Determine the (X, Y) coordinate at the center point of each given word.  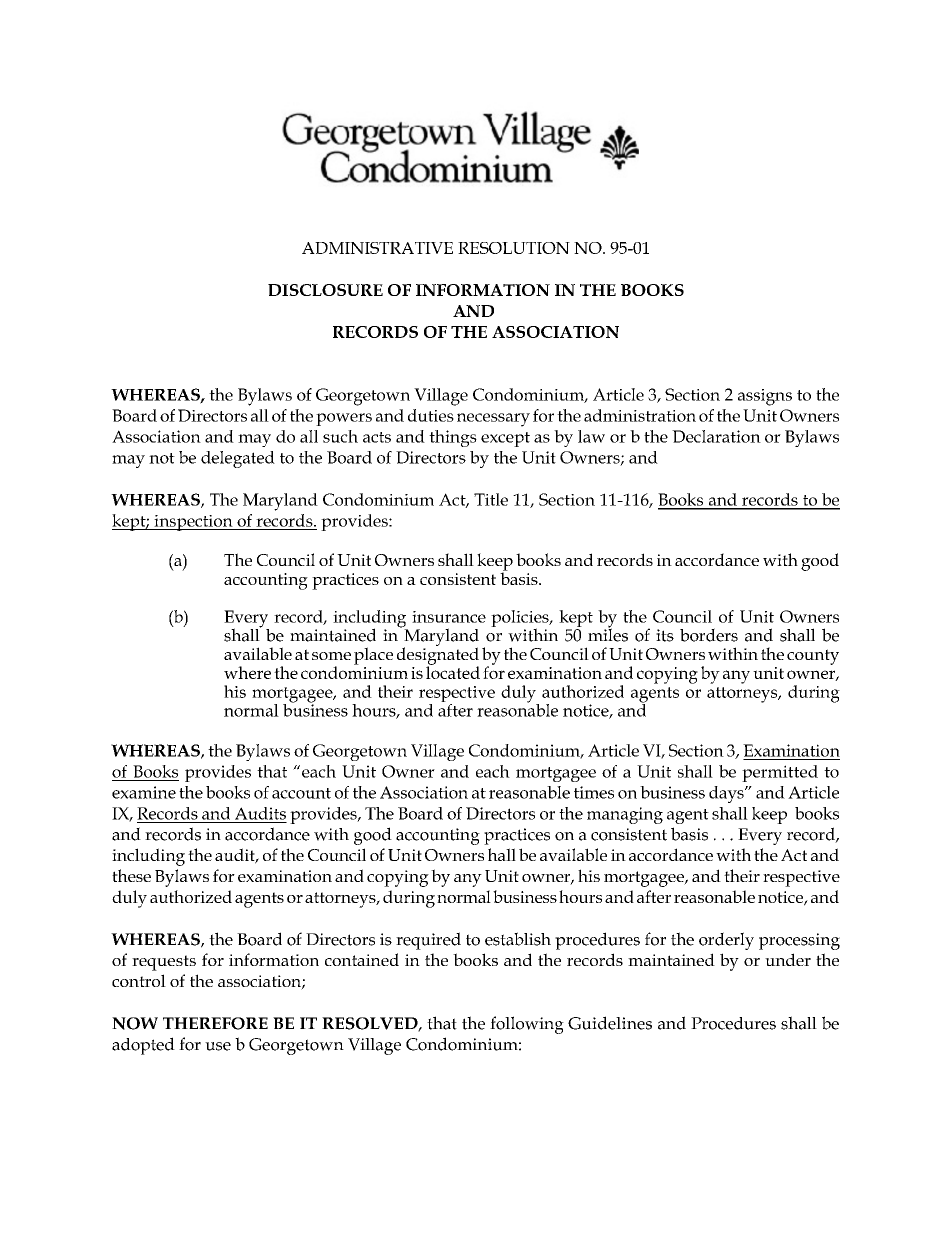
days (727, 794)
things (453, 438)
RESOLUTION (514, 248)
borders (709, 635)
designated (438, 656)
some (331, 656)
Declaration (716, 436)
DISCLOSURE (325, 290)
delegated (238, 459)
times (594, 792)
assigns (765, 397)
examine (144, 792)
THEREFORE (215, 1023)
